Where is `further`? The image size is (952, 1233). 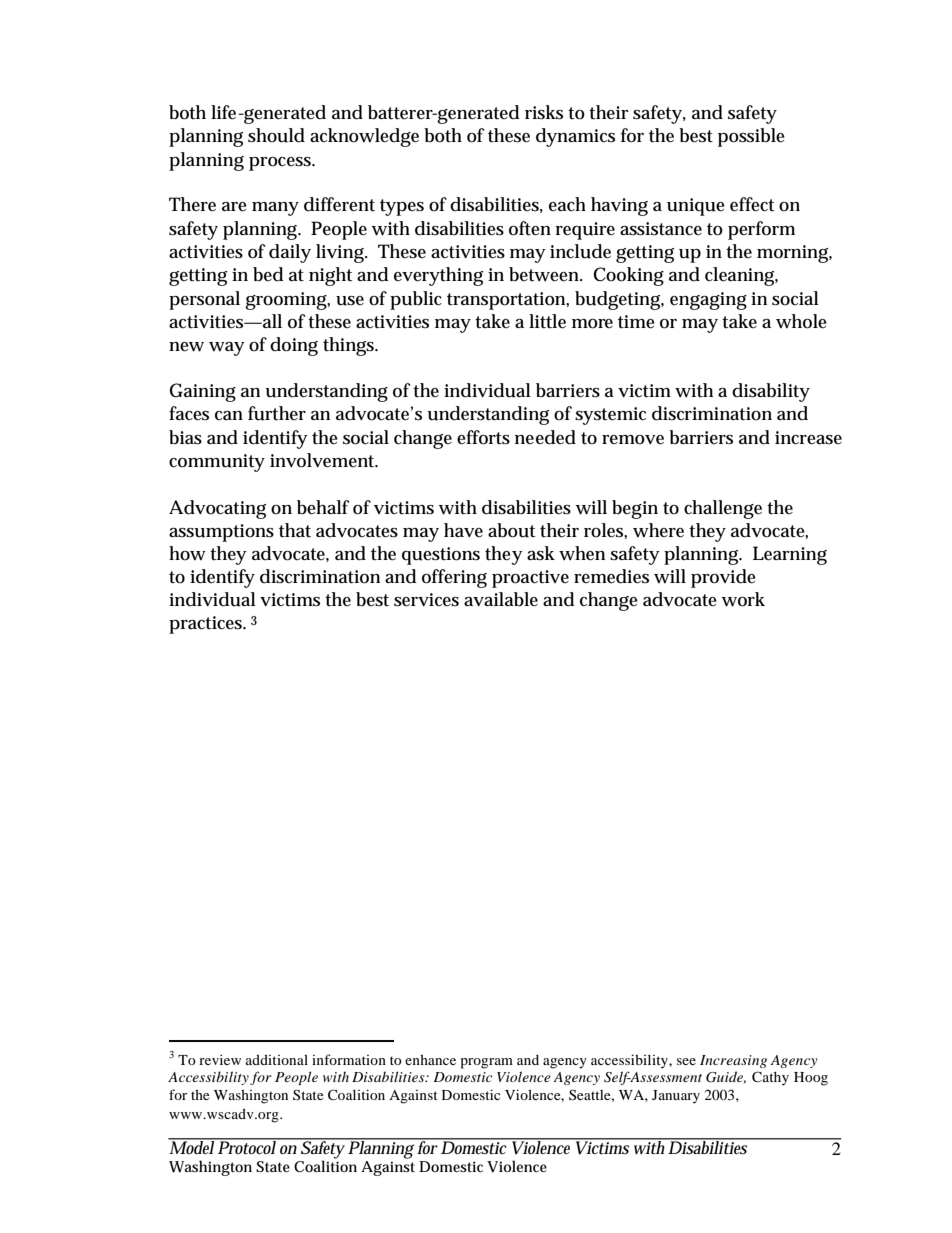 further is located at coordinates (277, 413).
